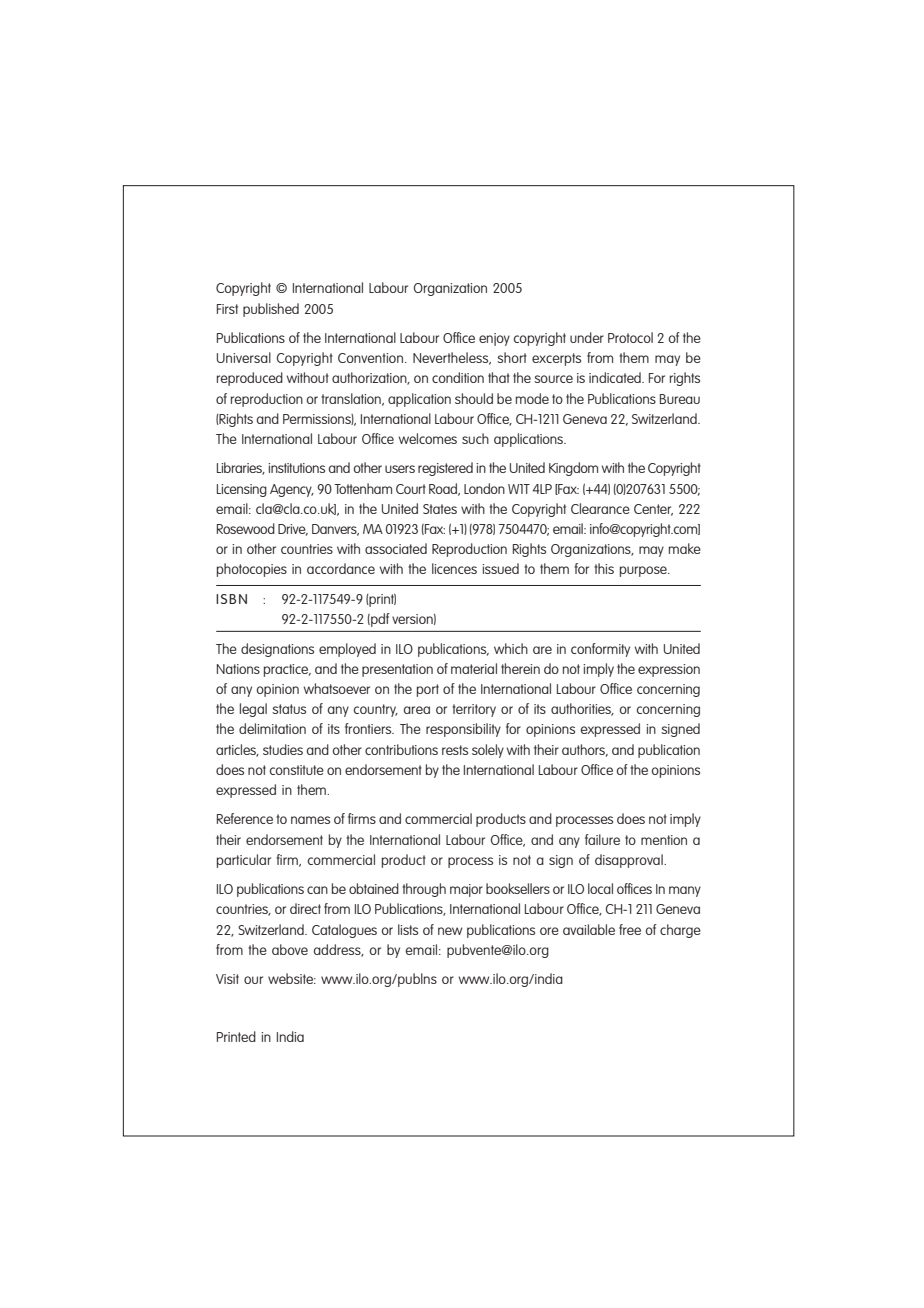 Image resolution: width=924 pixels, height=1308 pixels. Describe the element at coordinates (450, 931) in the image. I see `new` at that location.
